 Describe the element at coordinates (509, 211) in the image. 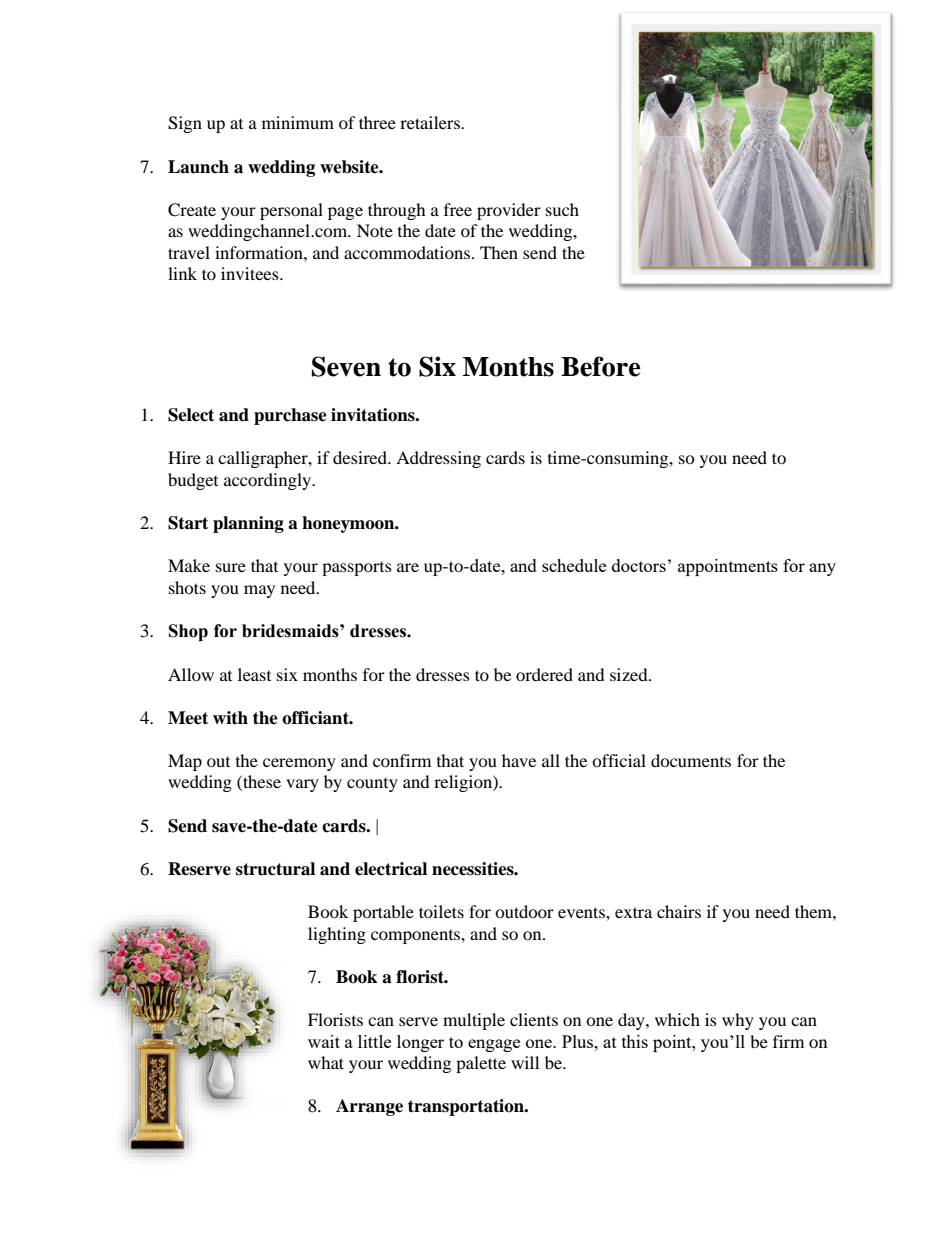

I see `provider` at that location.
